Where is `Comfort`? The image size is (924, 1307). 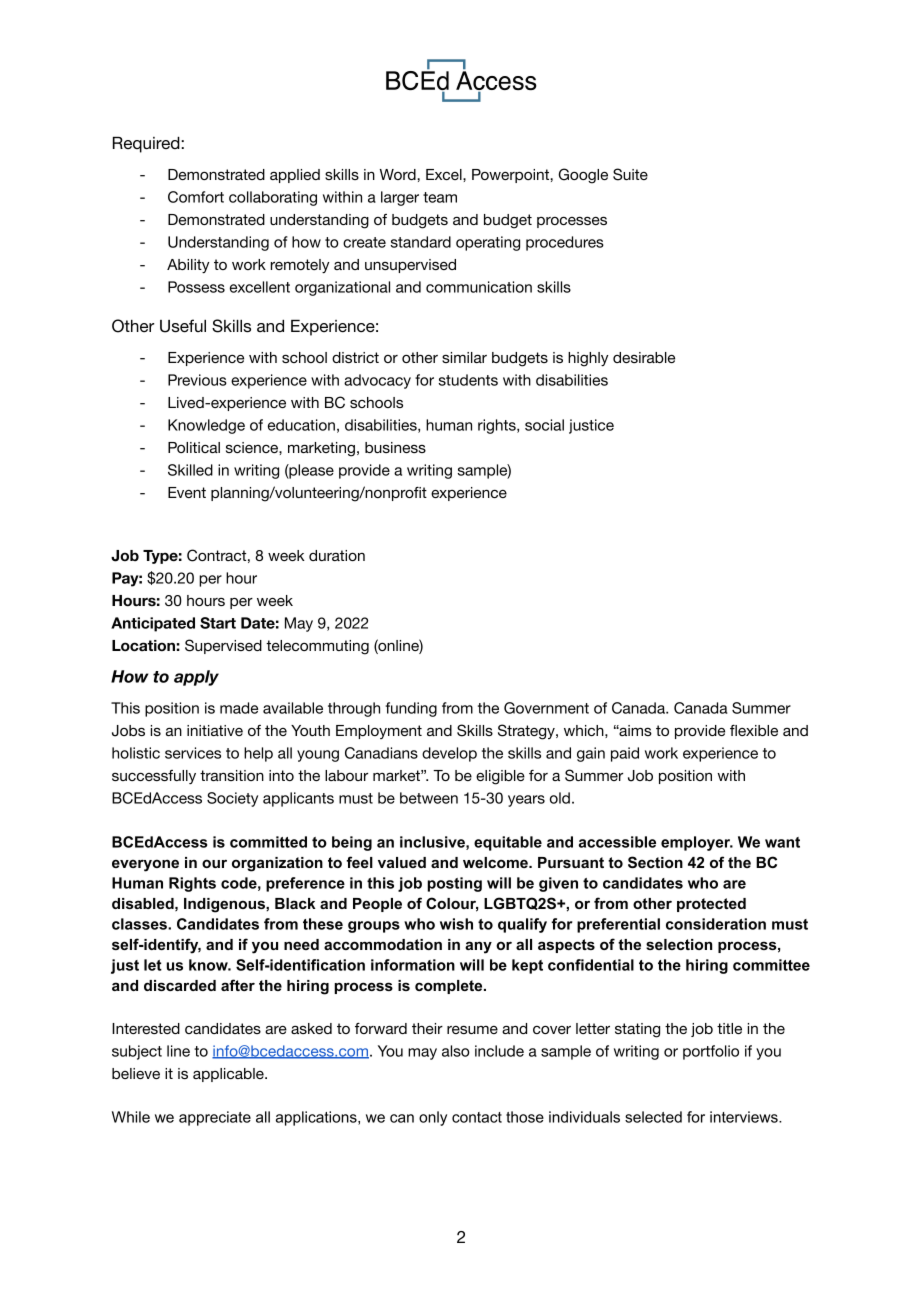 Comfort is located at coordinates (196, 197).
